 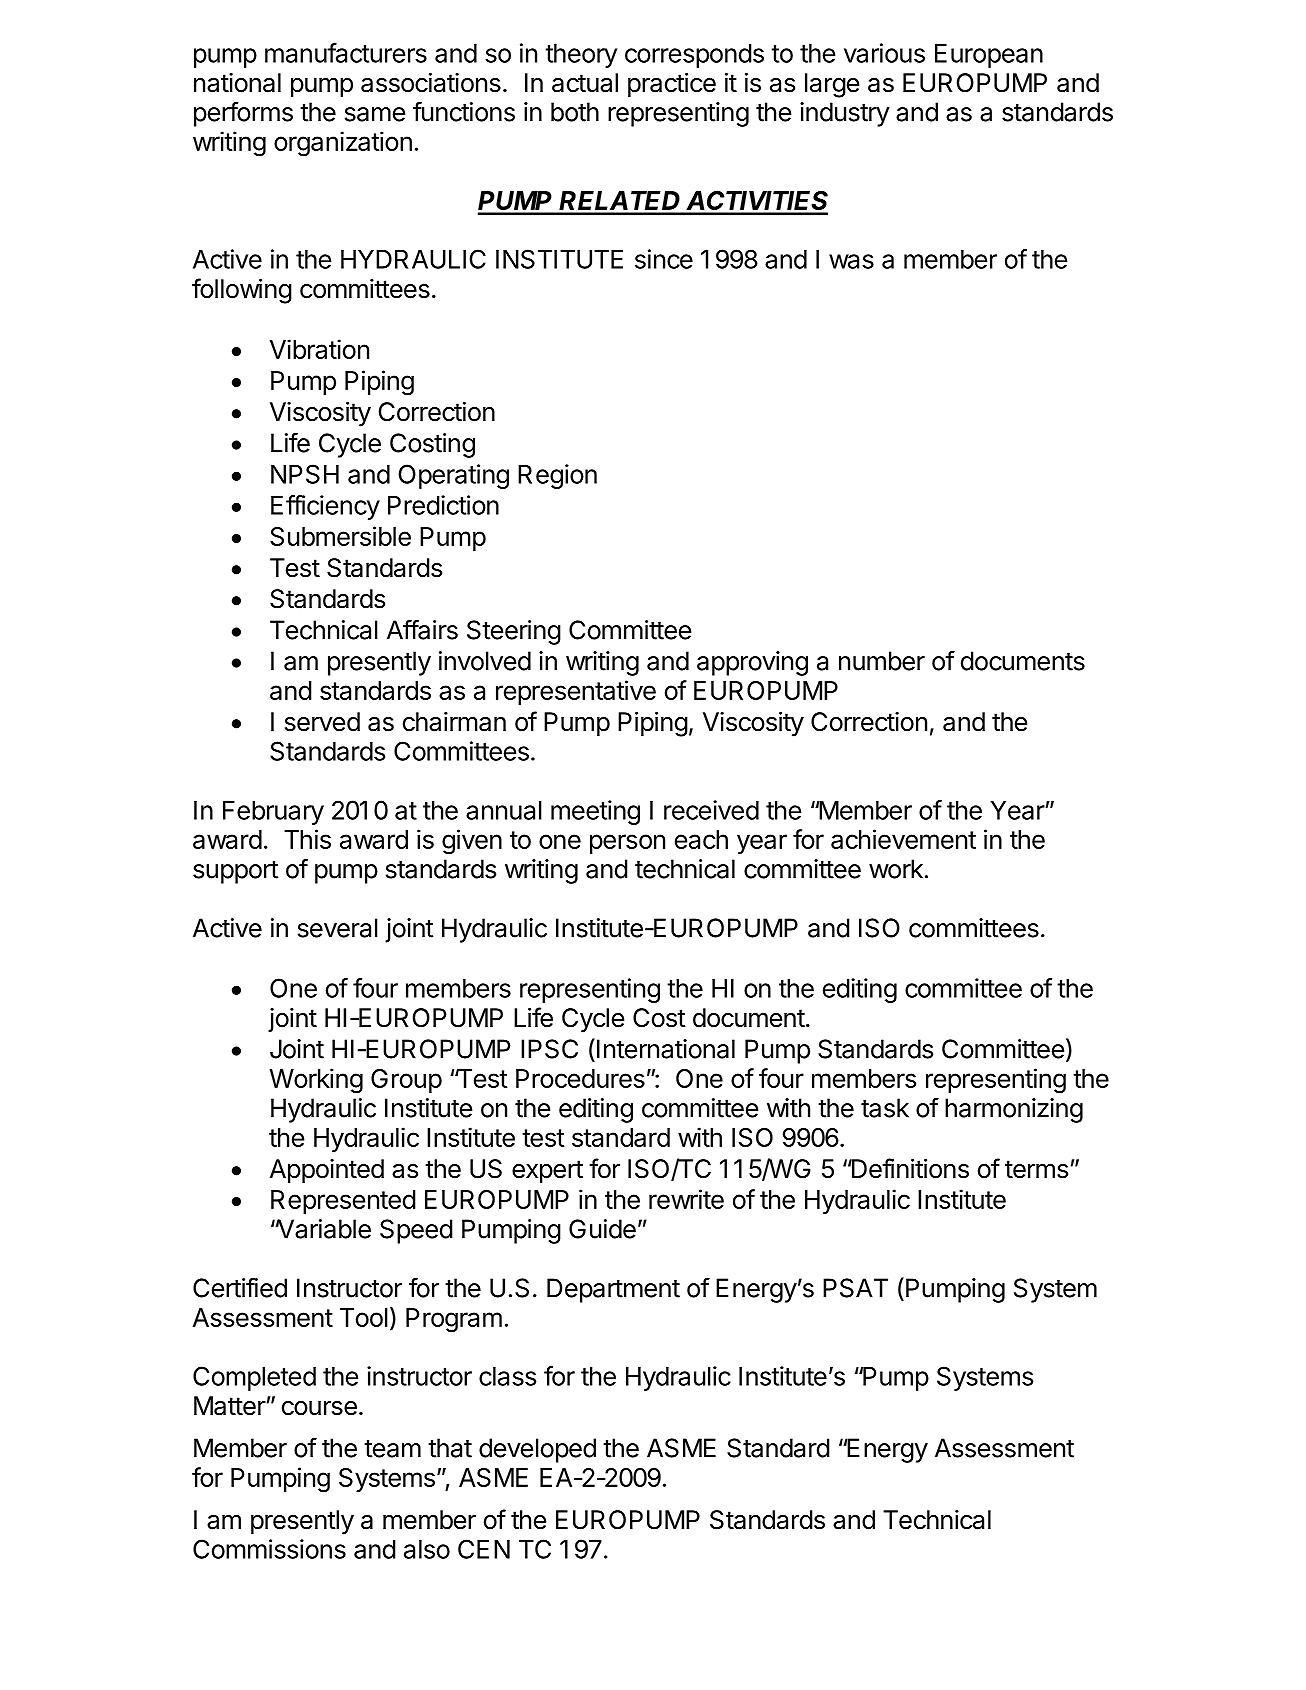 I want to click on Group, so click(x=406, y=1081).
